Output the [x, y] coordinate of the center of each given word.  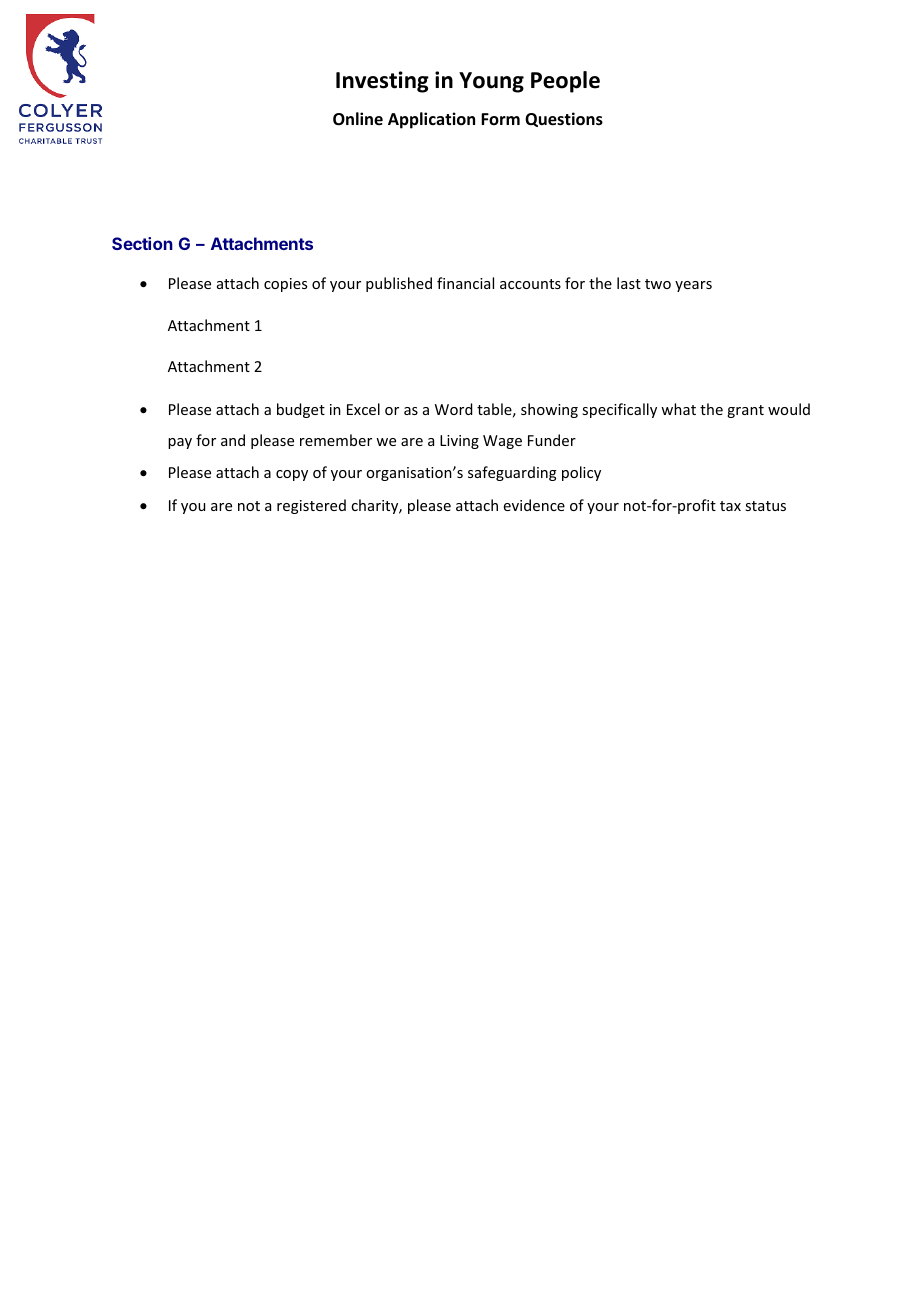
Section [142, 243]
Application [431, 120]
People [565, 82]
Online [358, 119]
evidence [534, 505]
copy [292, 475]
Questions [564, 119]
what [678, 409]
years [693, 286]
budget [301, 410]
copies [285, 285]
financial [465, 283]
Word [453, 409]
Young [491, 82]
